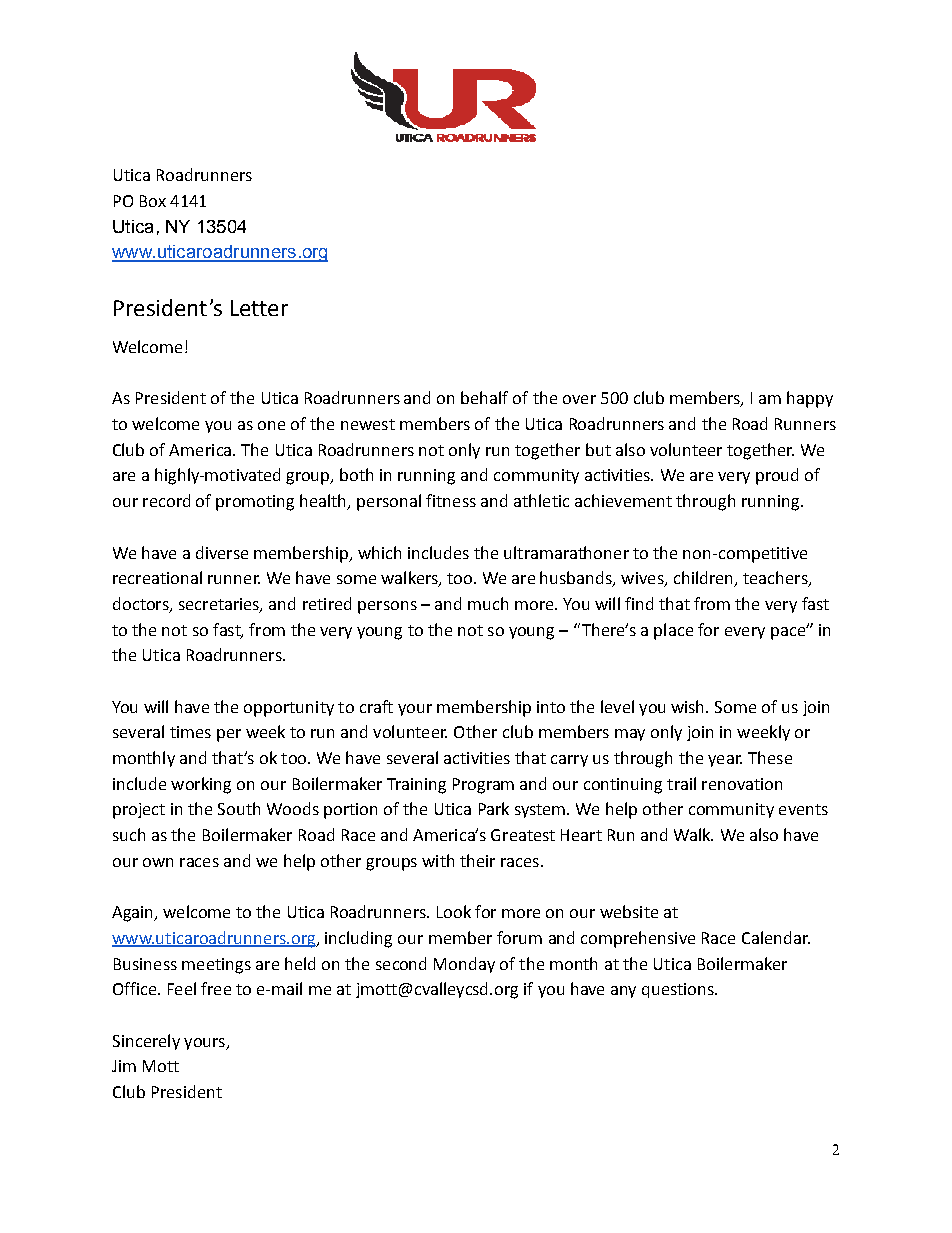 The height and width of the document is (1233, 952). I want to click on Monday, so click(464, 965).
